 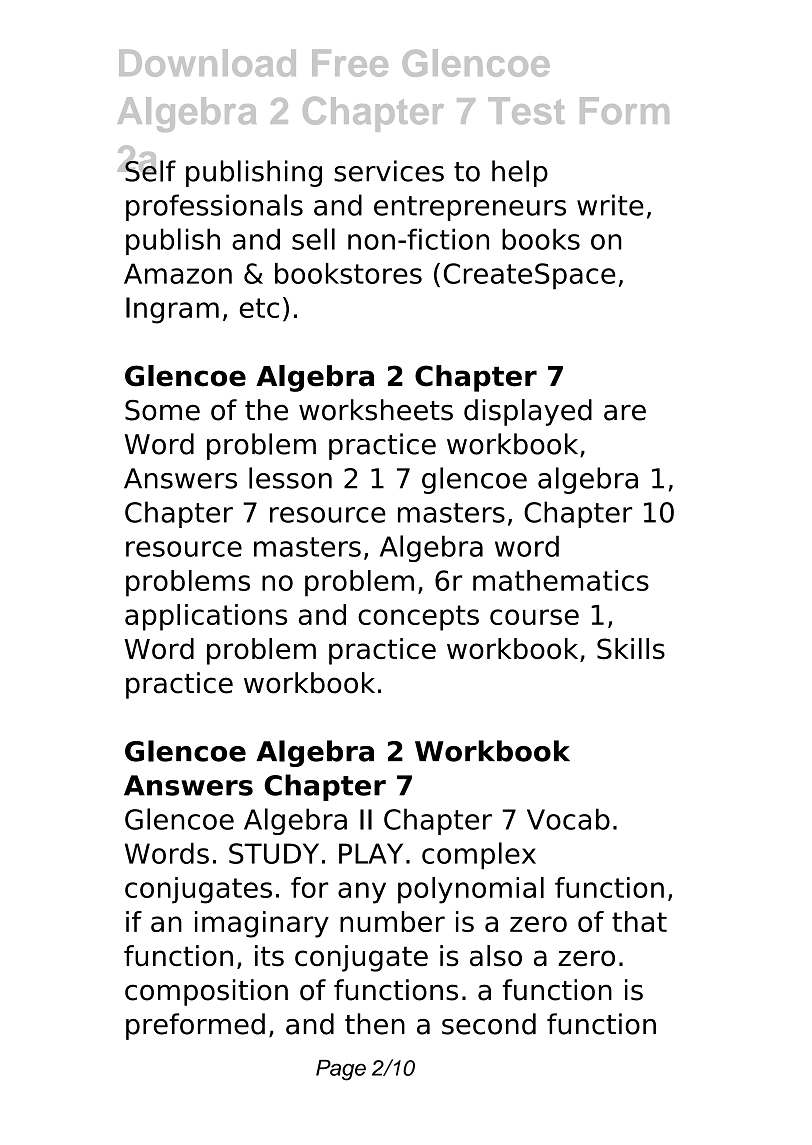 I want to click on write, so click(x=610, y=205).
